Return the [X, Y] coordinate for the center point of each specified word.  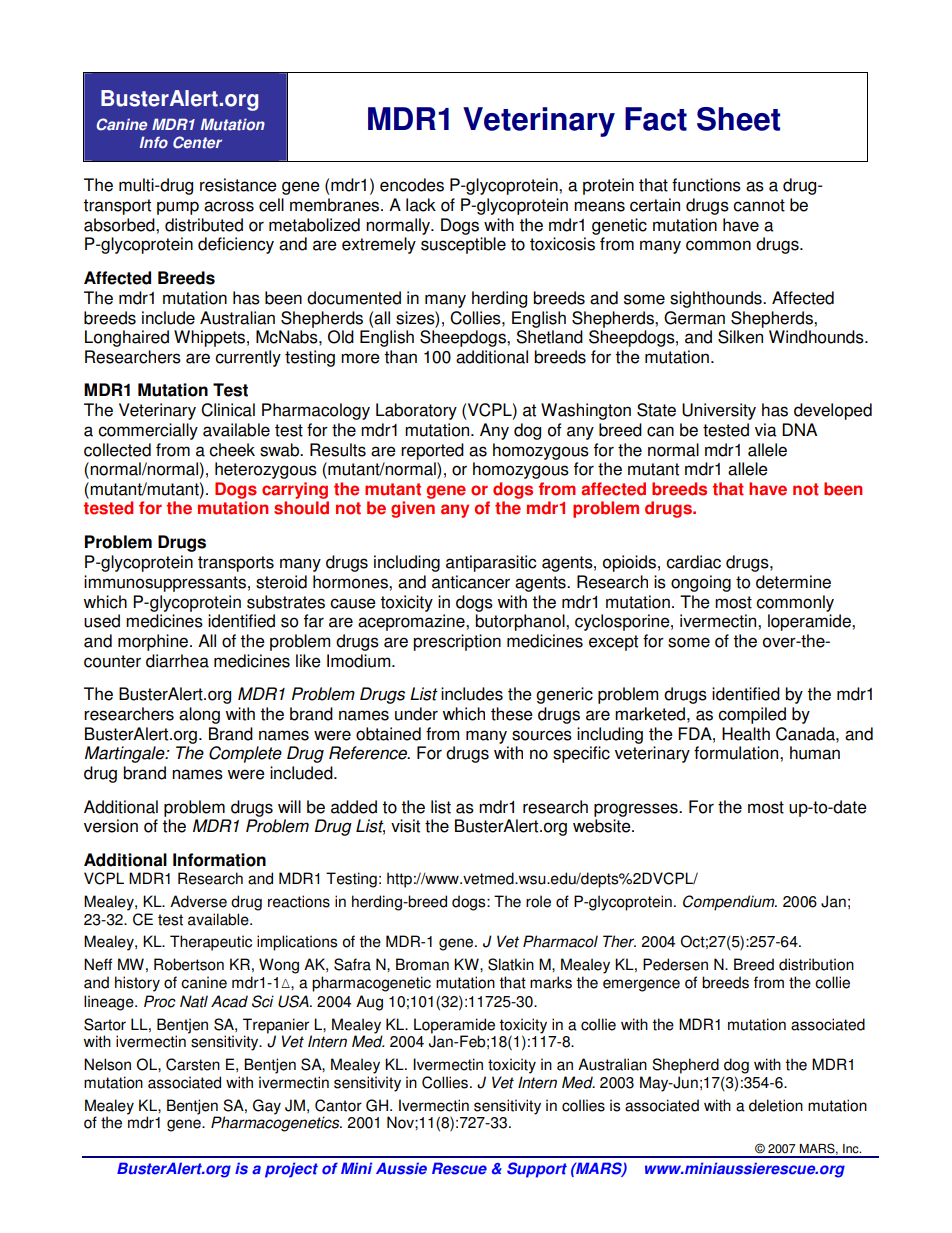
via [766, 430]
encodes [412, 185]
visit [405, 826]
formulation [737, 753]
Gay [267, 1107]
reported [432, 451]
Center [197, 142]
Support [537, 1170]
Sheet [738, 119]
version [111, 826]
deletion [776, 1105]
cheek [232, 450]
